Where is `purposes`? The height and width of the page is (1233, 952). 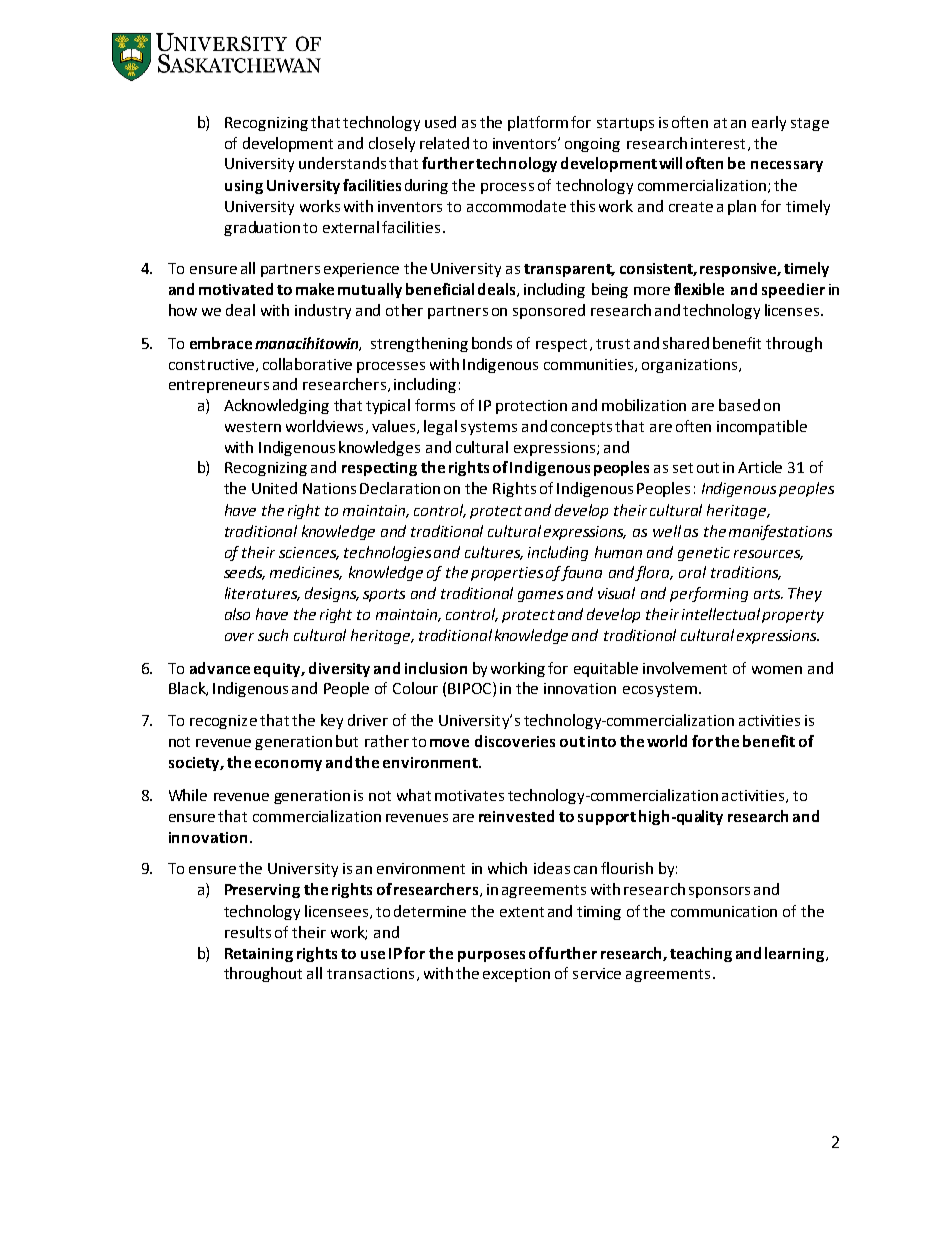
purposes is located at coordinates (491, 956).
